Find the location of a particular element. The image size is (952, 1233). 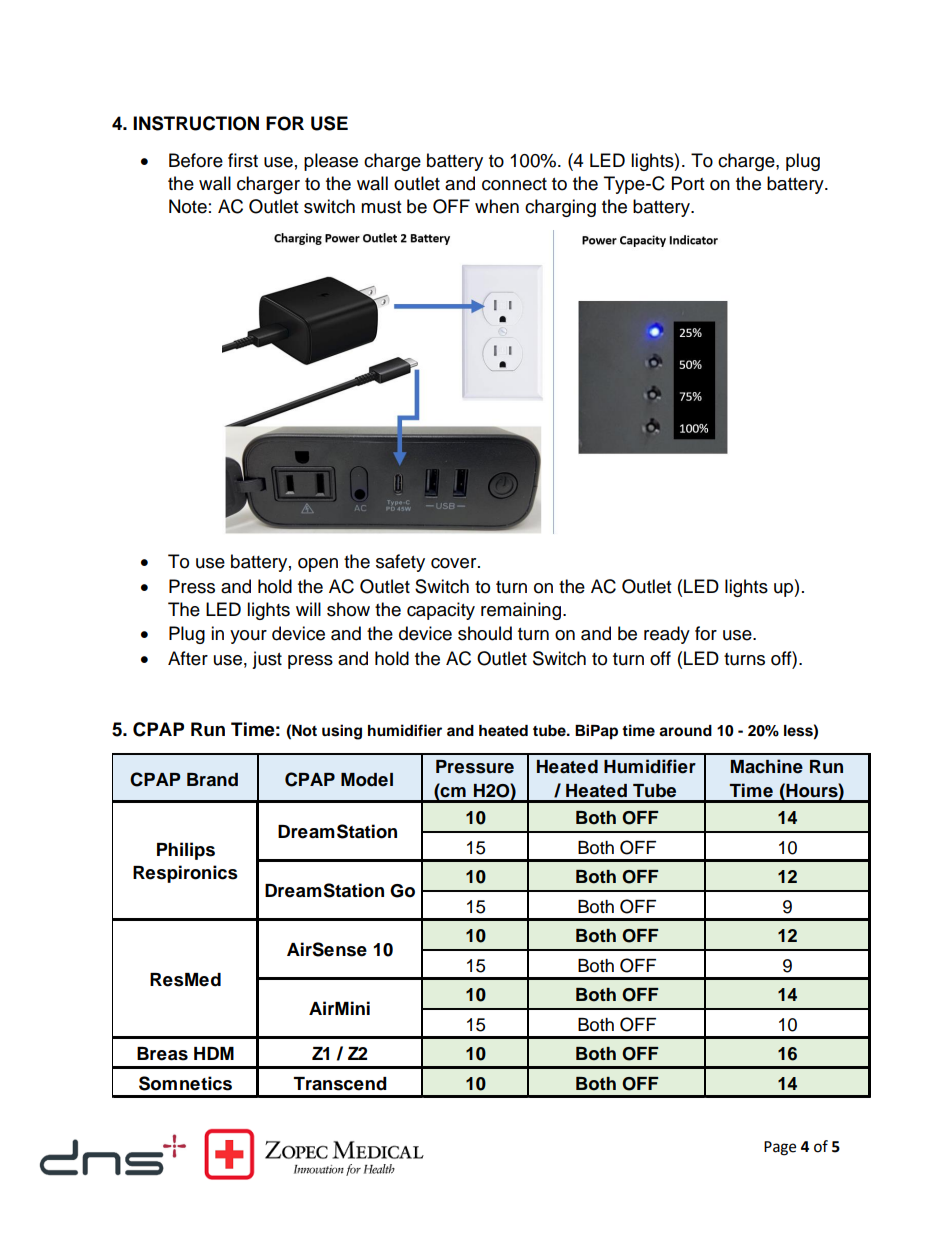

cover is located at coordinates (455, 563).
